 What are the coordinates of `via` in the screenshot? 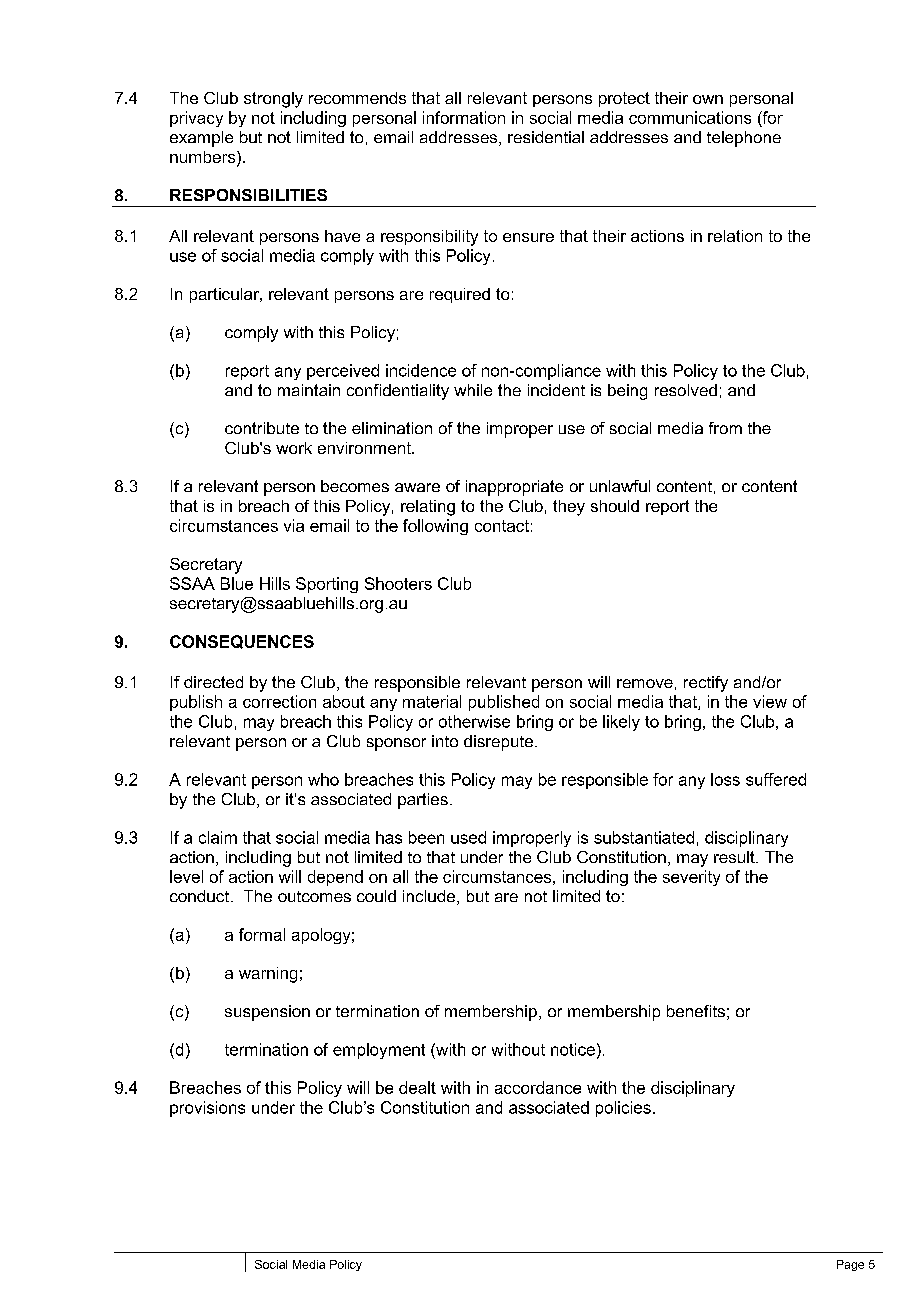 It's located at (294, 525).
